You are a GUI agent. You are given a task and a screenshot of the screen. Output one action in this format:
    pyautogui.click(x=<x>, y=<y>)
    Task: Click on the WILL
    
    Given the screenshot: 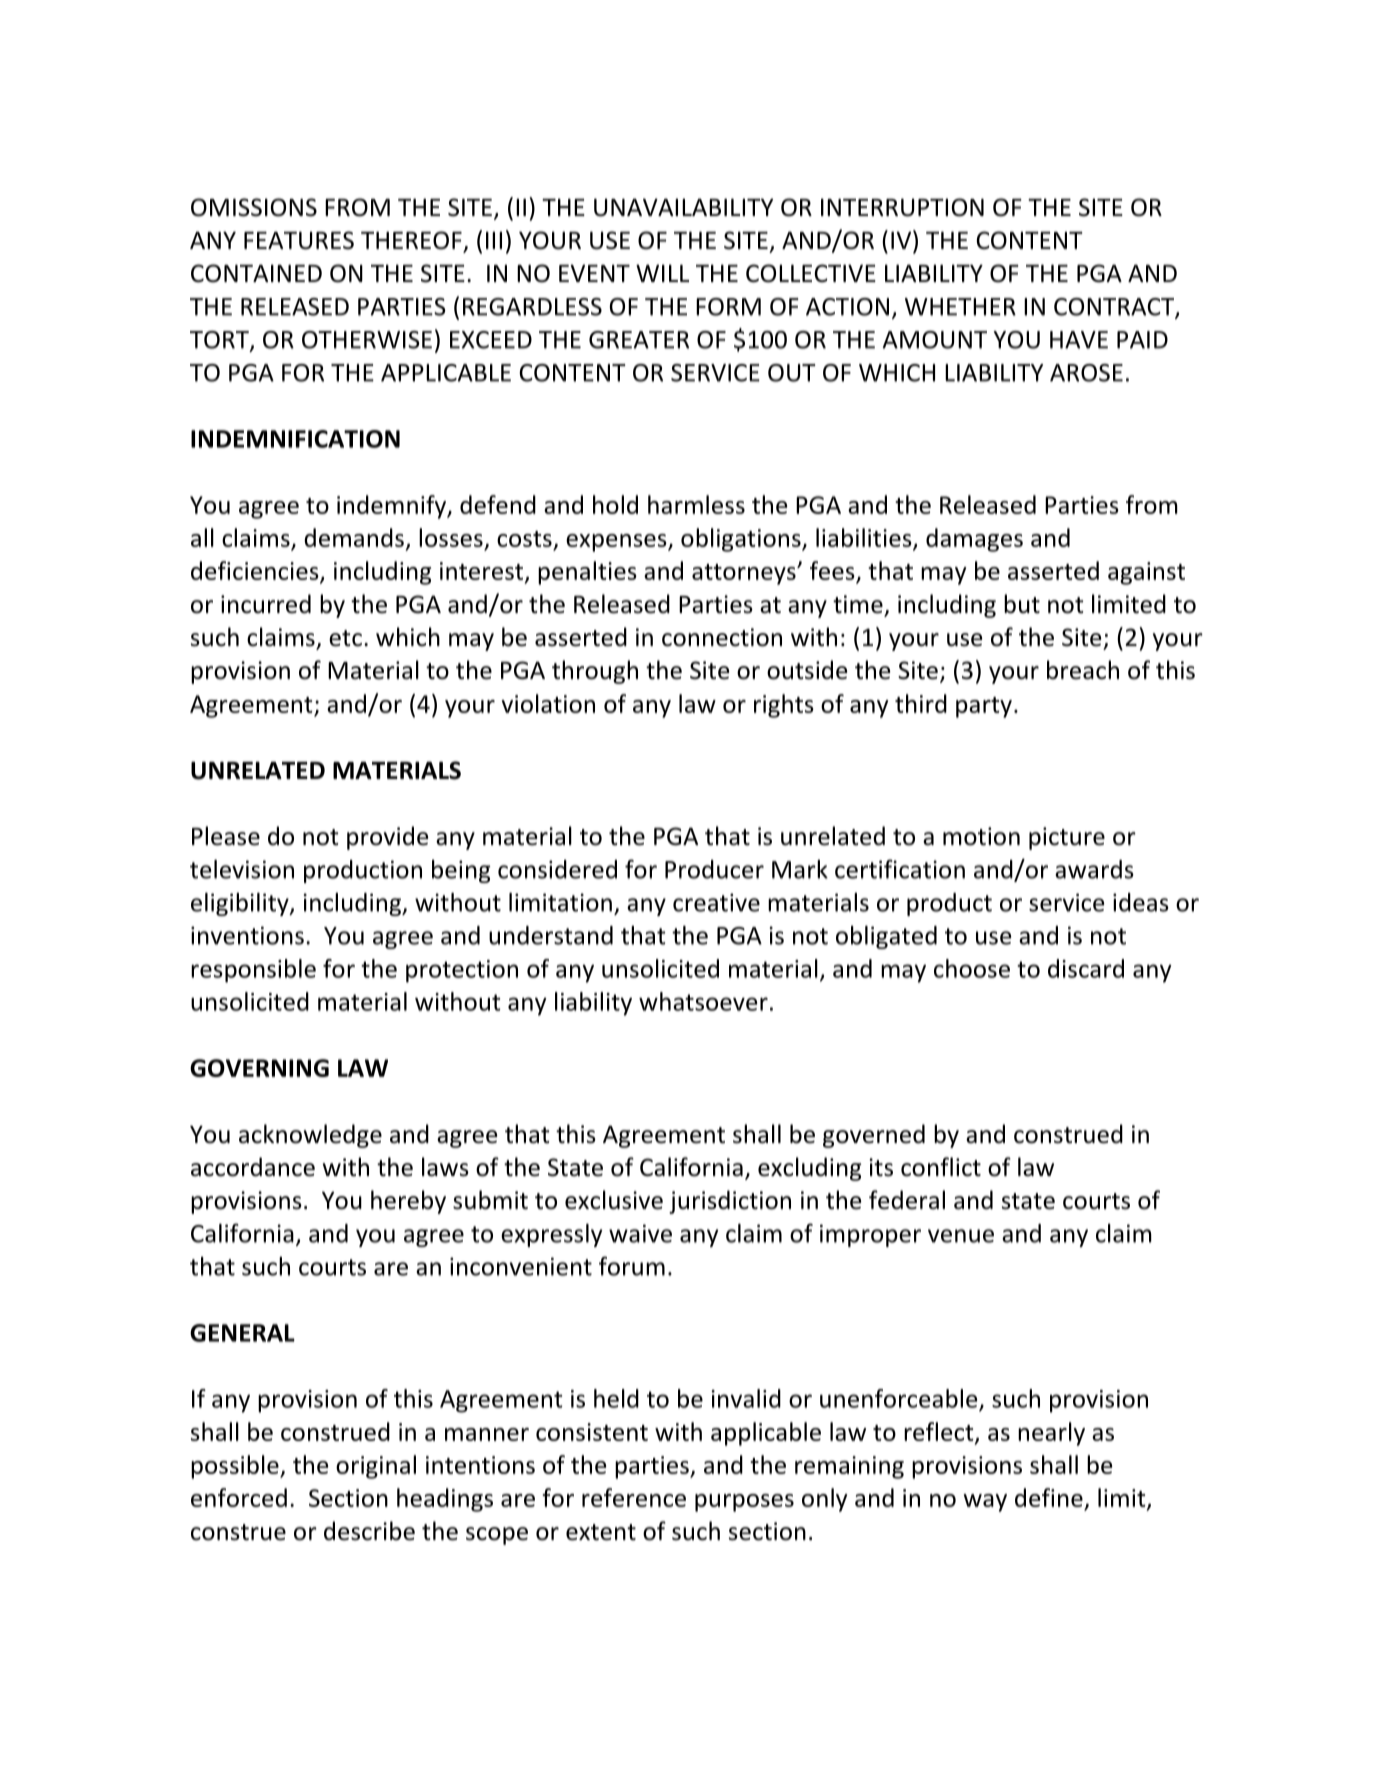 What is the action you would take?
    pyautogui.click(x=662, y=273)
